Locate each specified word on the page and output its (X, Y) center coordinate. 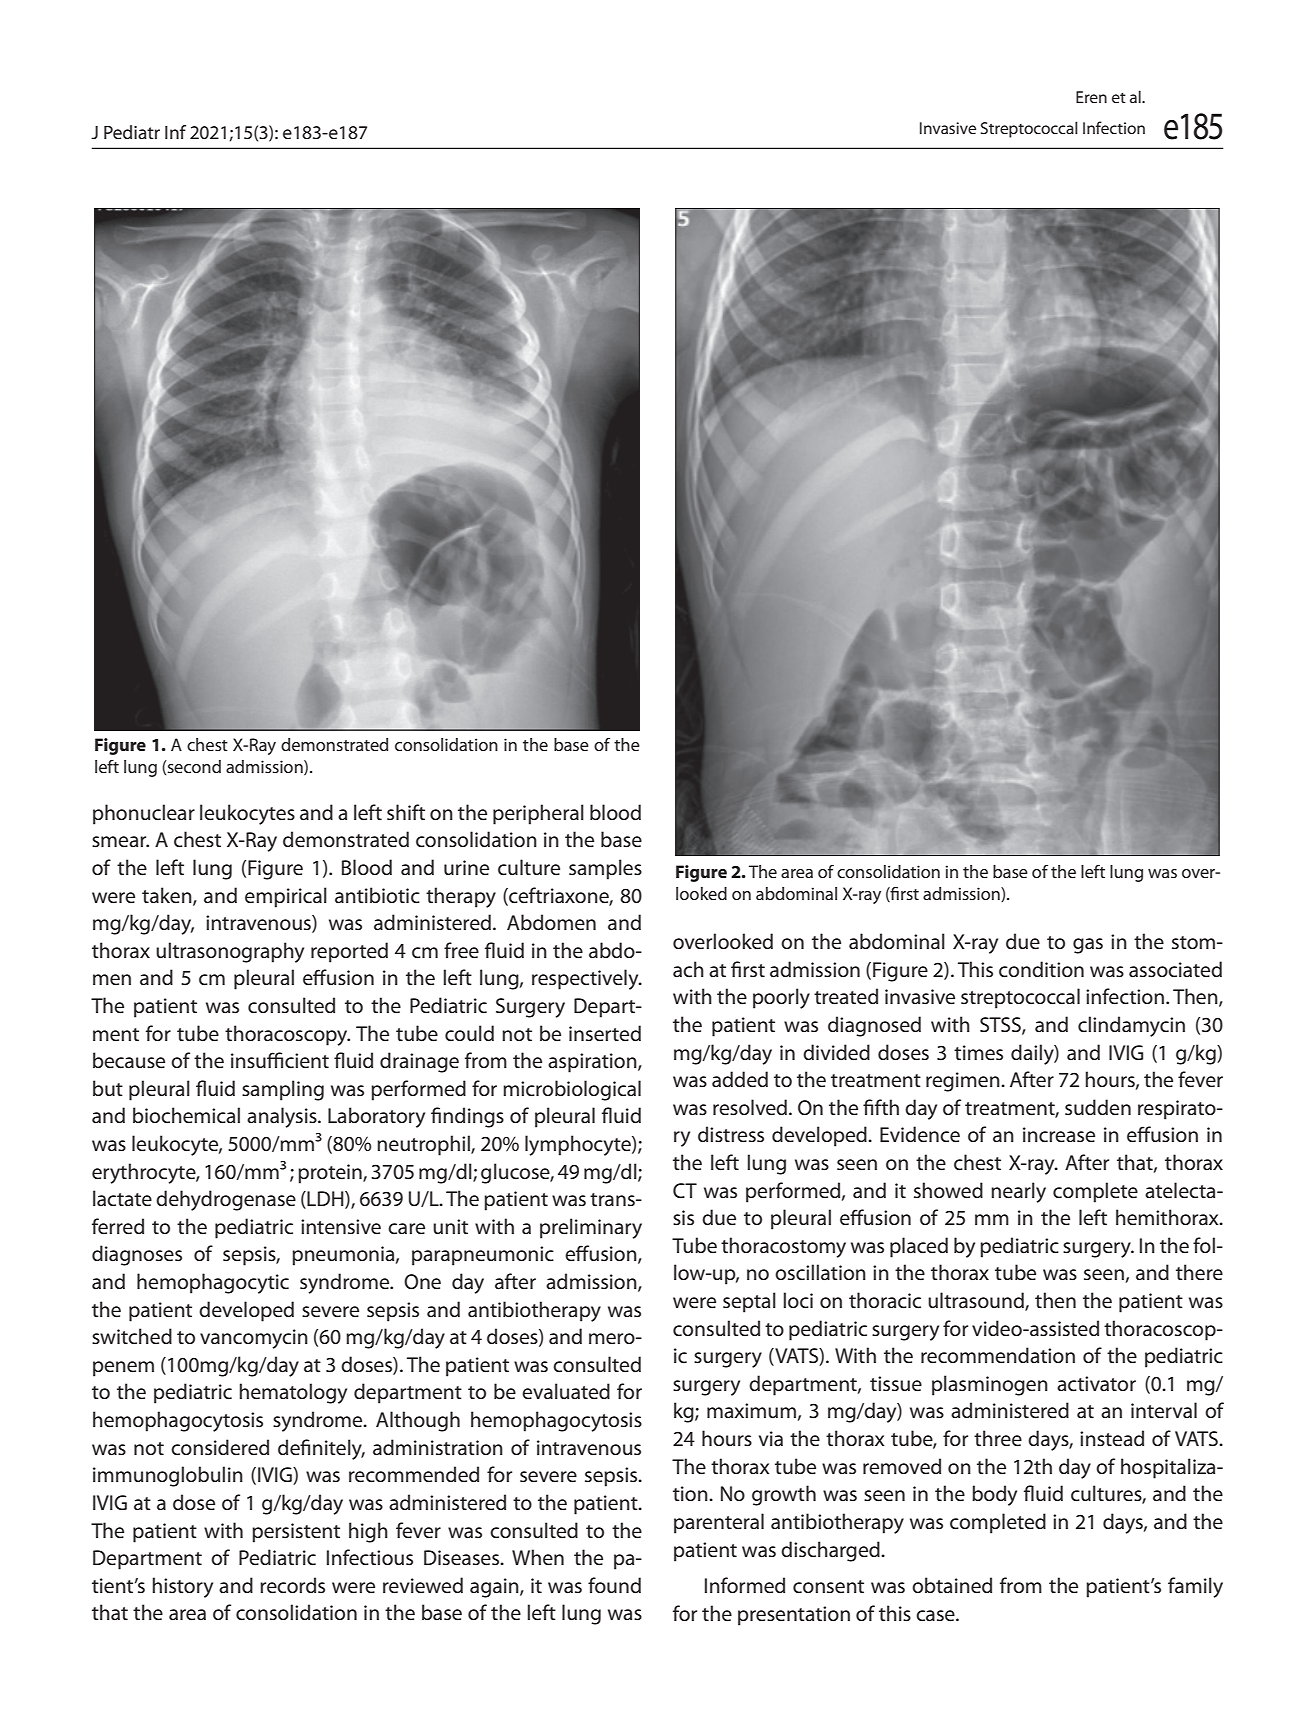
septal (749, 1302)
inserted (605, 1033)
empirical (286, 897)
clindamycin (1131, 1026)
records (292, 1585)
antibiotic (377, 895)
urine (466, 867)
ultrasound (977, 1301)
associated (1175, 969)
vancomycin (254, 1339)
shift (406, 812)
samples (605, 869)
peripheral (538, 814)
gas (1088, 946)
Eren (1091, 97)
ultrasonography (230, 952)
